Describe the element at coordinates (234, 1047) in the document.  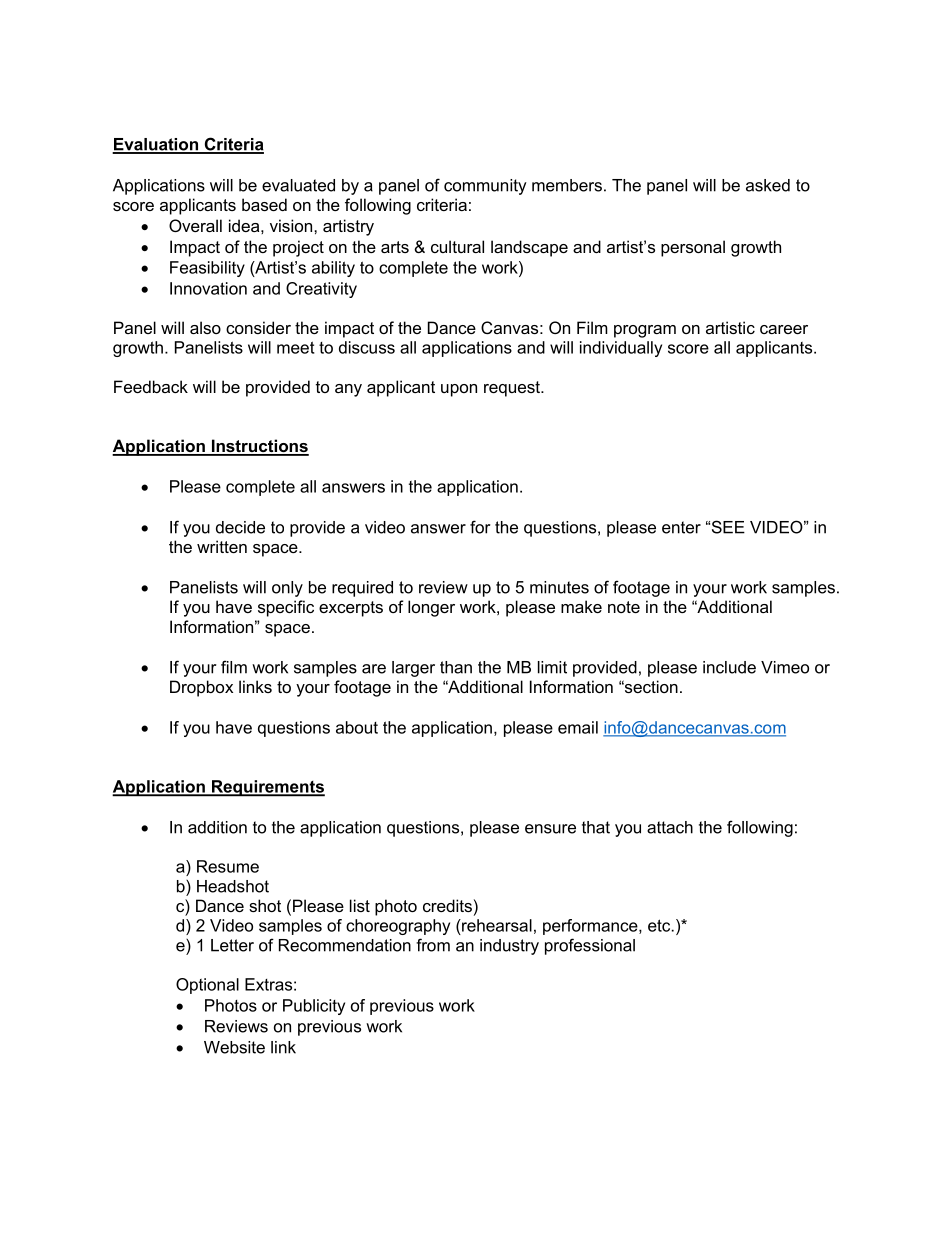
I see `Website` at that location.
